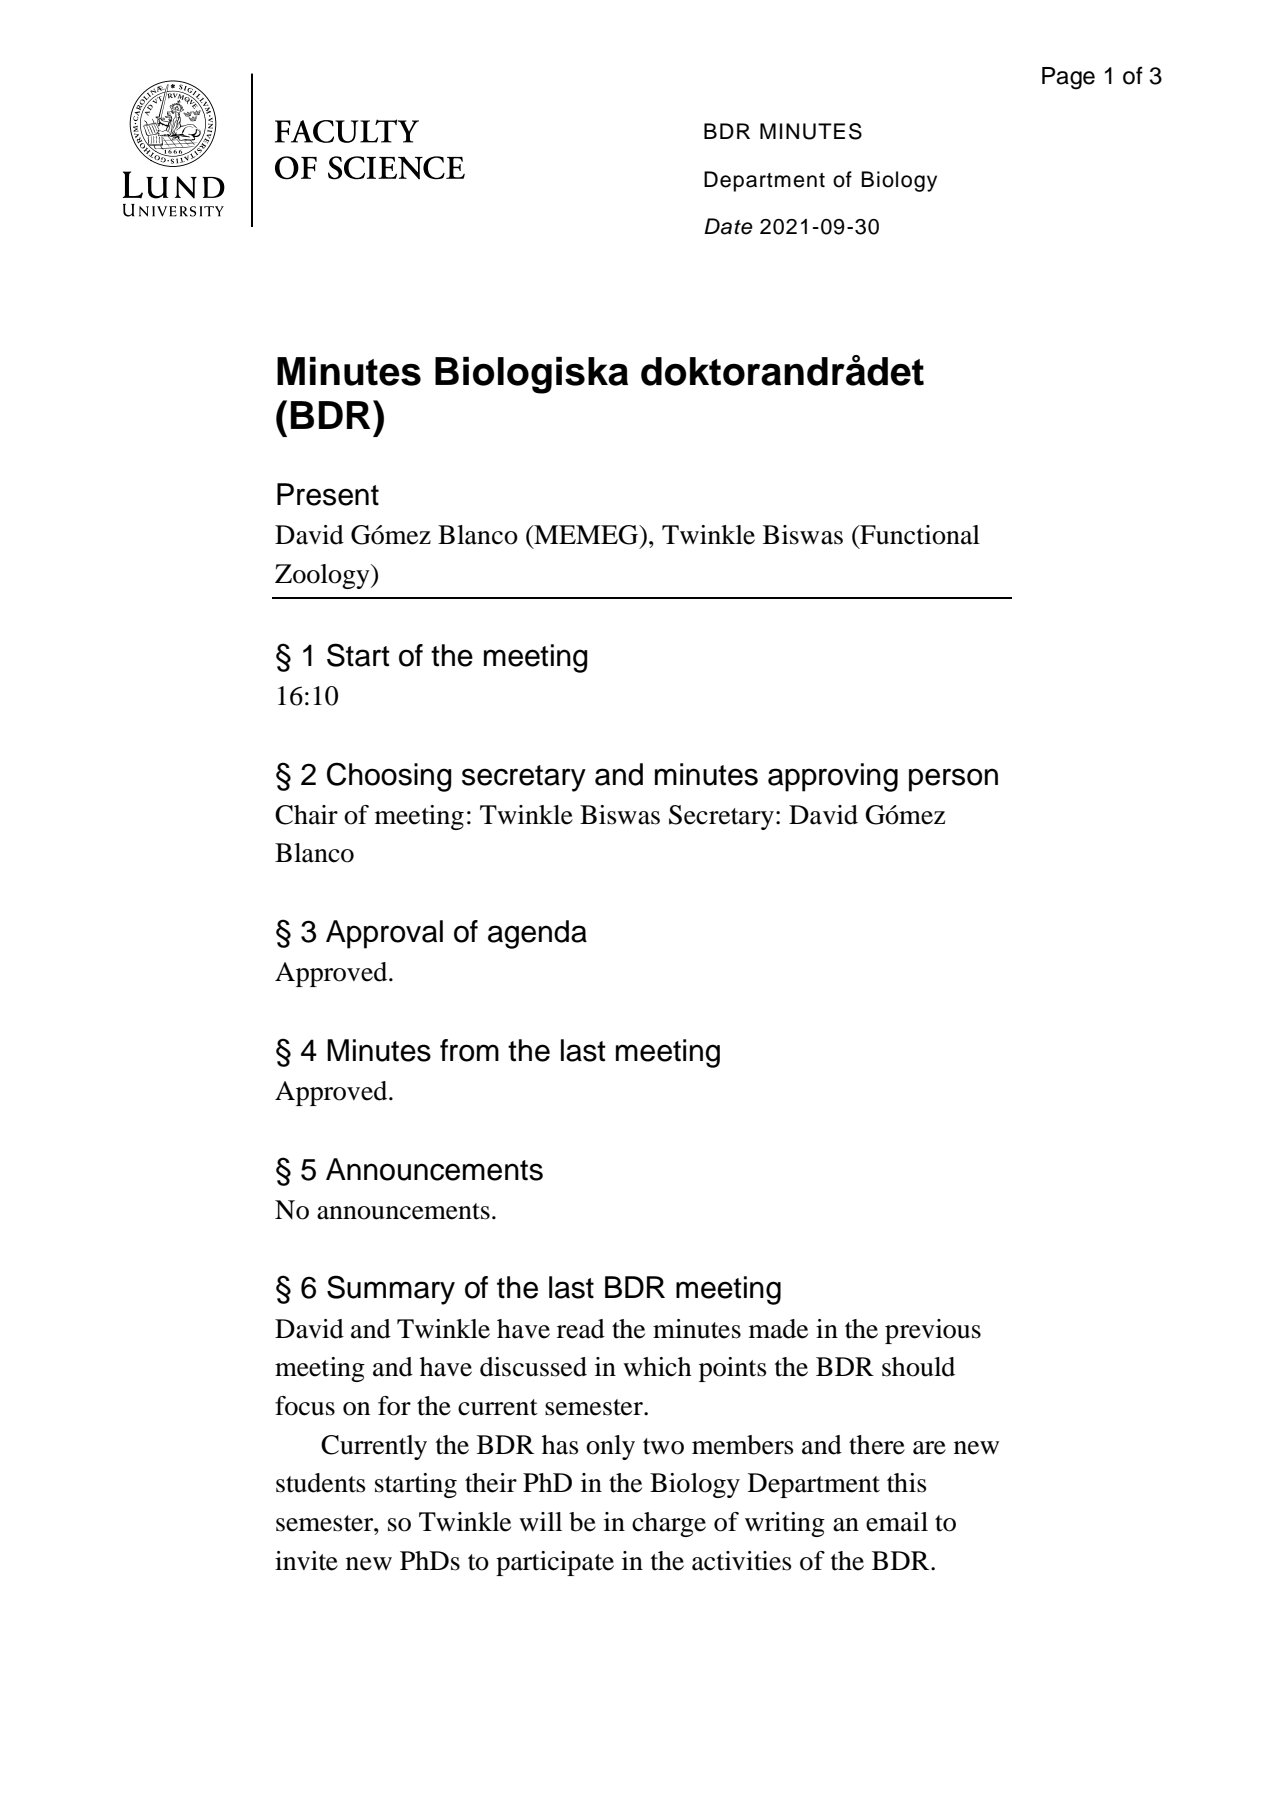 The height and width of the page is (1816, 1284). I want to click on approving, so click(833, 777).
